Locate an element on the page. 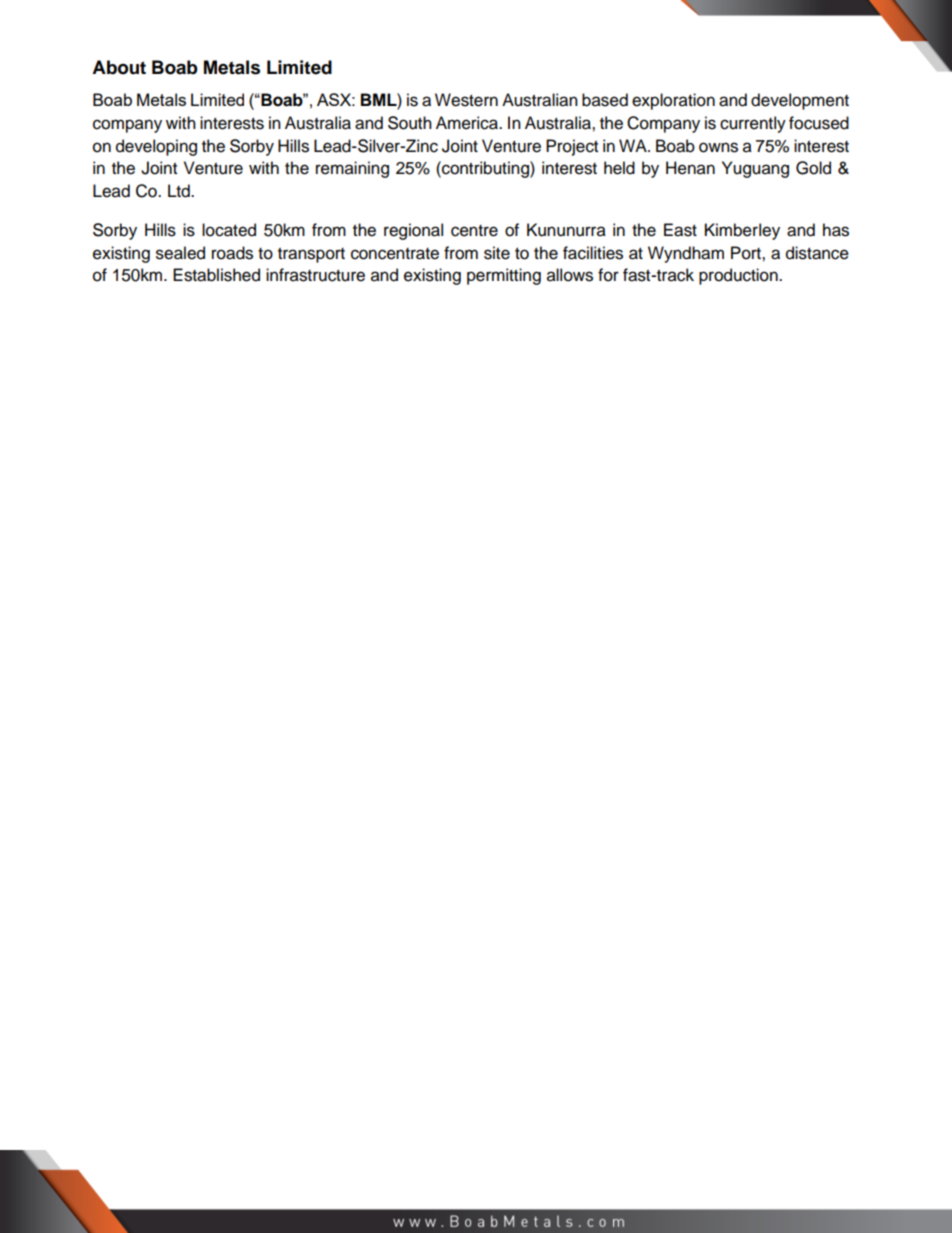  Western is located at coordinates (466, 100).
